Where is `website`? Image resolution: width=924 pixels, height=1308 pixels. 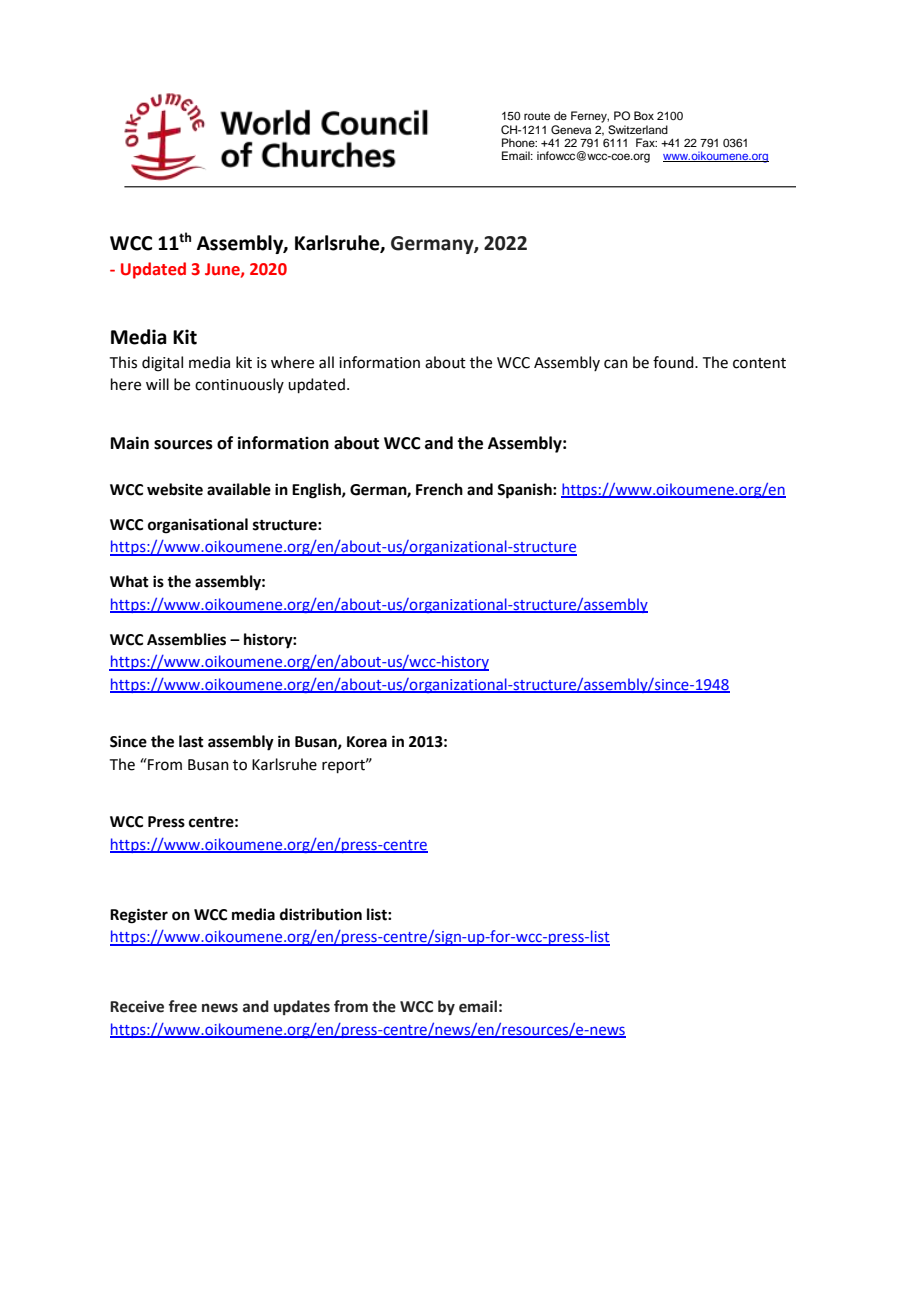 website is located at coordinates (175, 489).
